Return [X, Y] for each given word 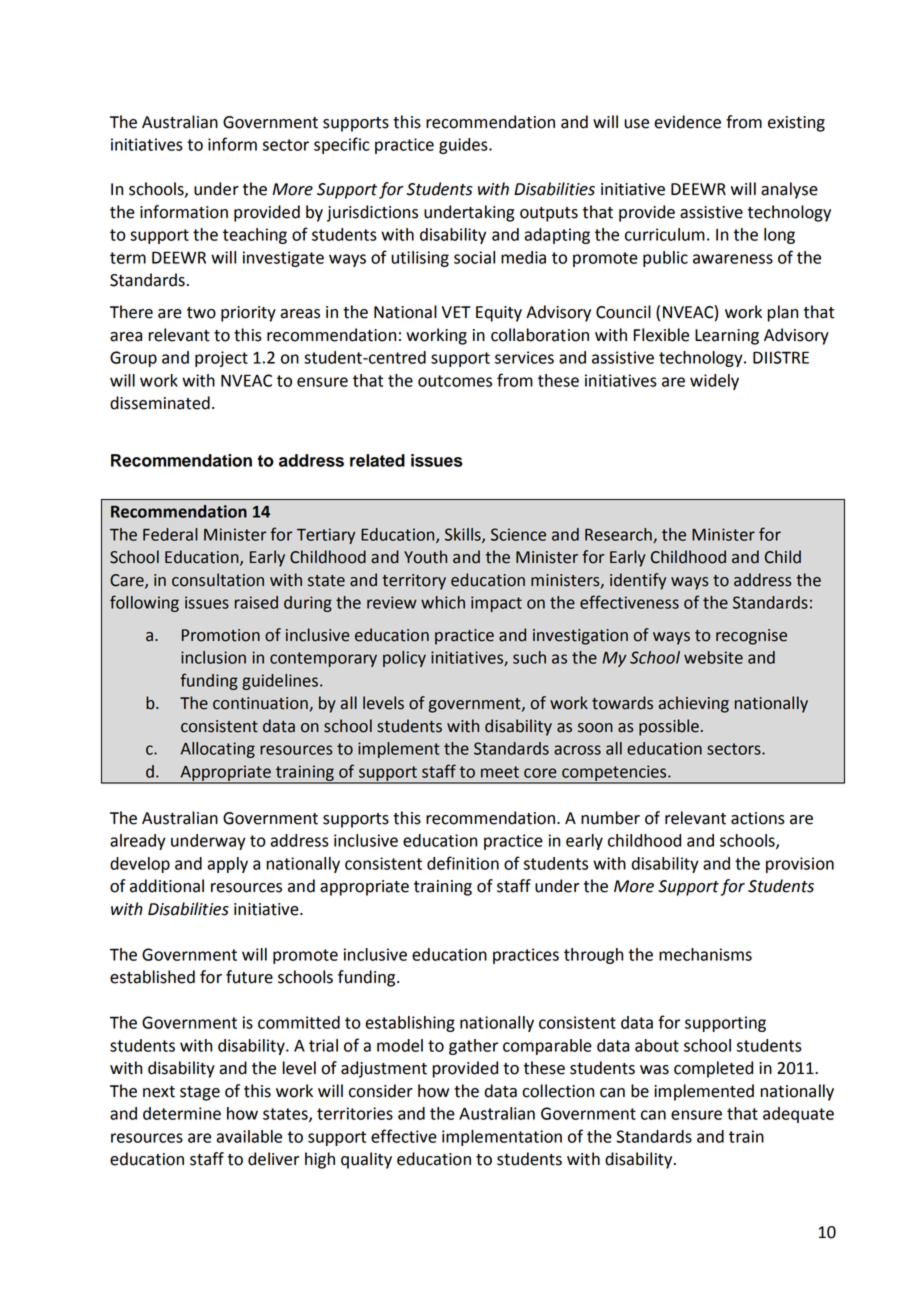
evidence [687, 122]
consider [381, 1091]
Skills [464, 535]
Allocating [218, 750]
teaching [255, 236]
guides [464, 146]
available [249, 1136]
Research [619, 535]
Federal [170, 534]
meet [500, 772]
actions [758, 818]
